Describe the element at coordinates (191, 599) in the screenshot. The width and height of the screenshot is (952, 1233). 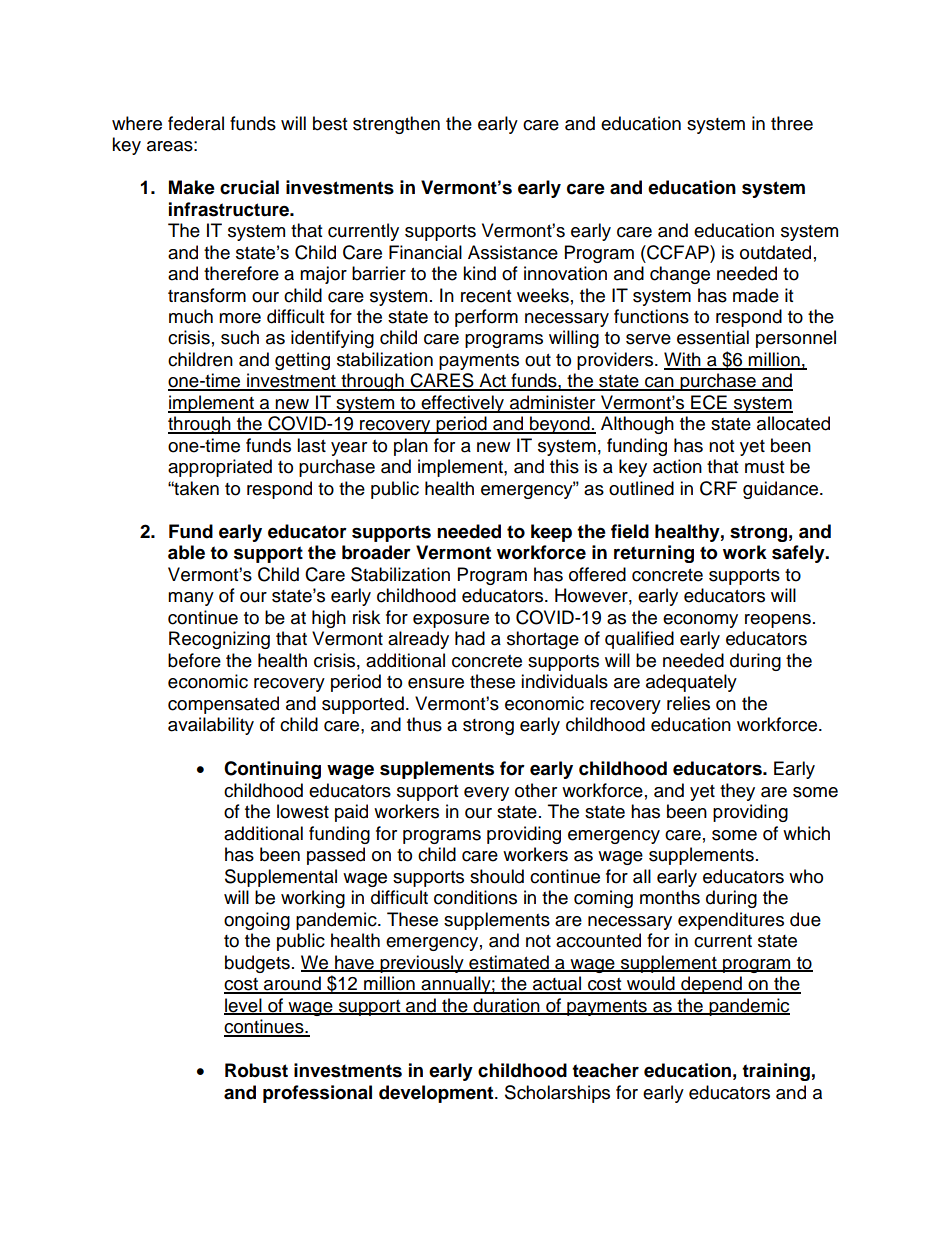
I see `many` at that location.
